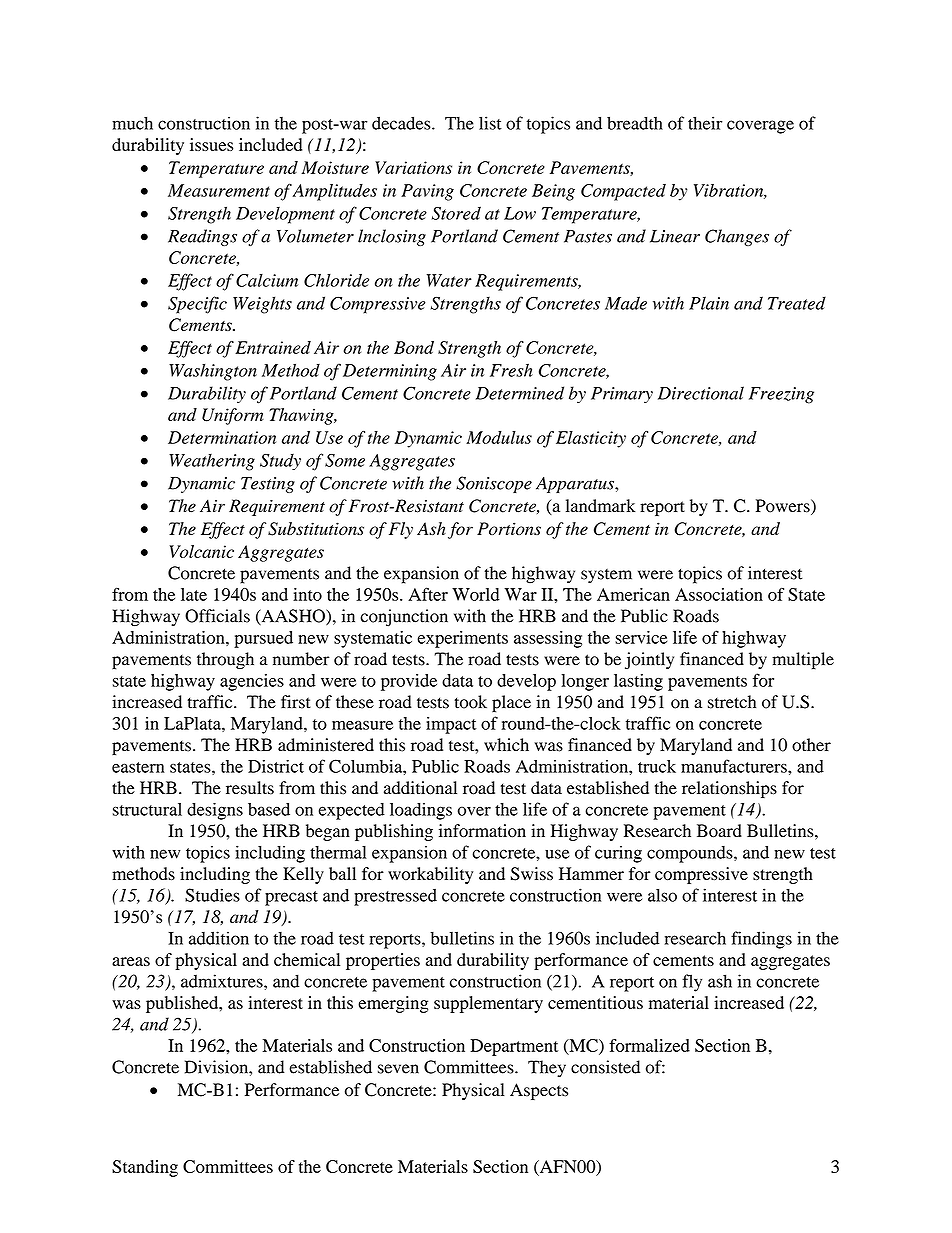  Describe the element at coordinates (430, 875) in the screenshot. I see `workability` at that location.
